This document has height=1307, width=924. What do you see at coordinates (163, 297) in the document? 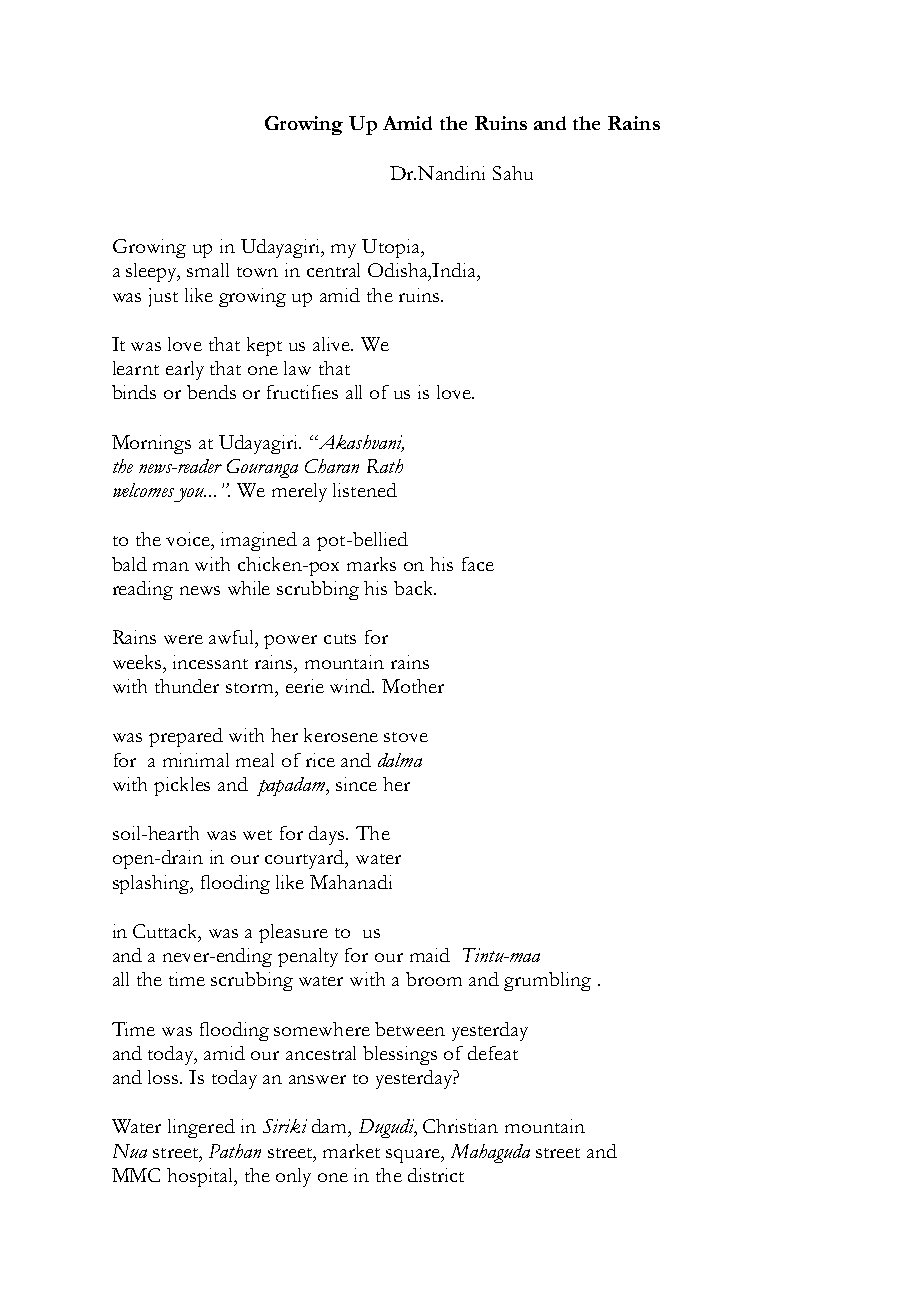
I see `just` at bounding box center [163, 297].
